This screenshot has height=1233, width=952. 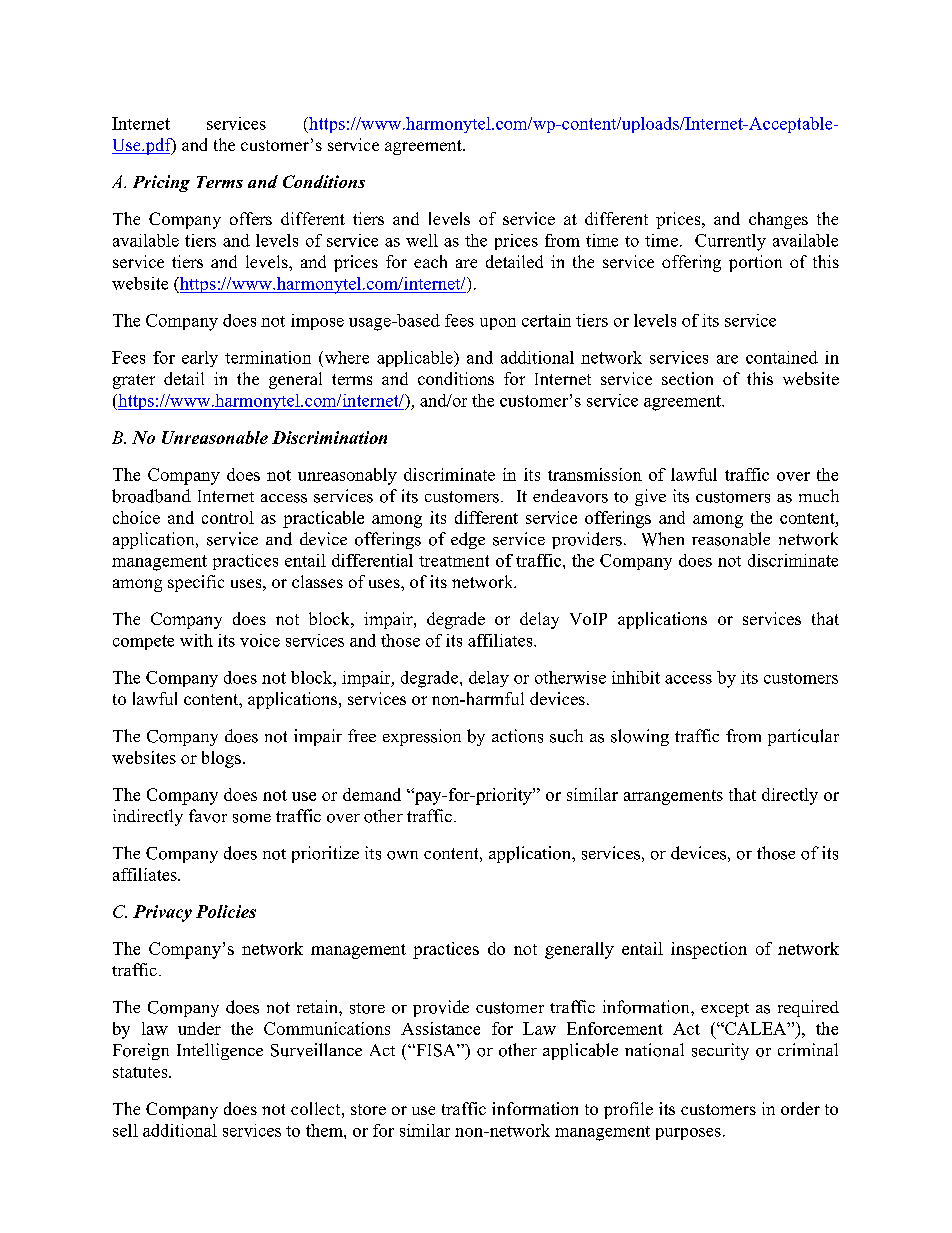 What do you see at coordinates (636, 677) in the screenshot?
I see `inhibit` at bounding box center [636, 677].
